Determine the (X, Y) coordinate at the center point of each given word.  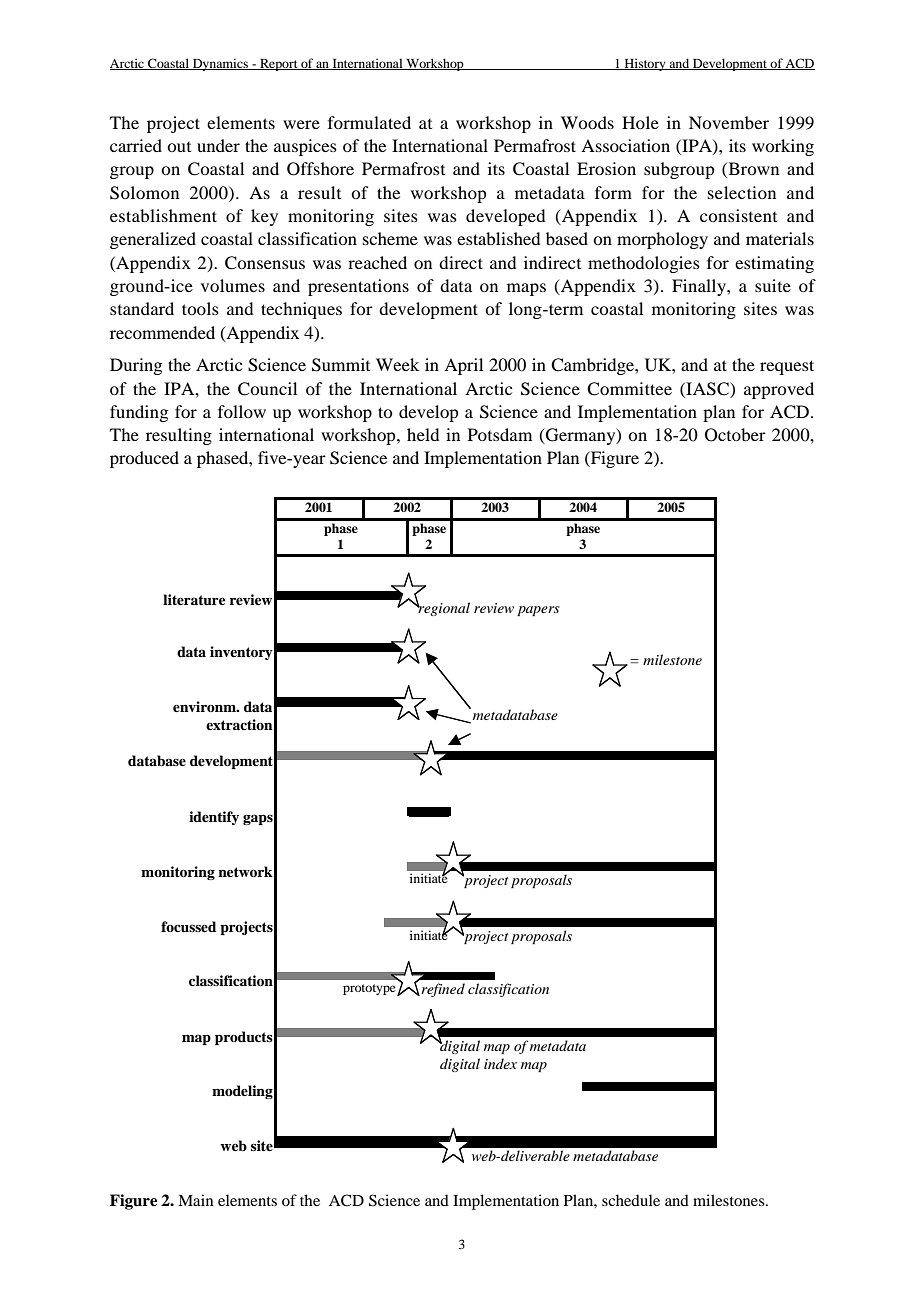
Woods (587, 122)
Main (195, 1200)
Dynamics (220, 64)
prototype (370, 990)
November (729, 122)
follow (242, 411)
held (423, 434)
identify (214, 818)
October (735, 435)
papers (538, 611)
